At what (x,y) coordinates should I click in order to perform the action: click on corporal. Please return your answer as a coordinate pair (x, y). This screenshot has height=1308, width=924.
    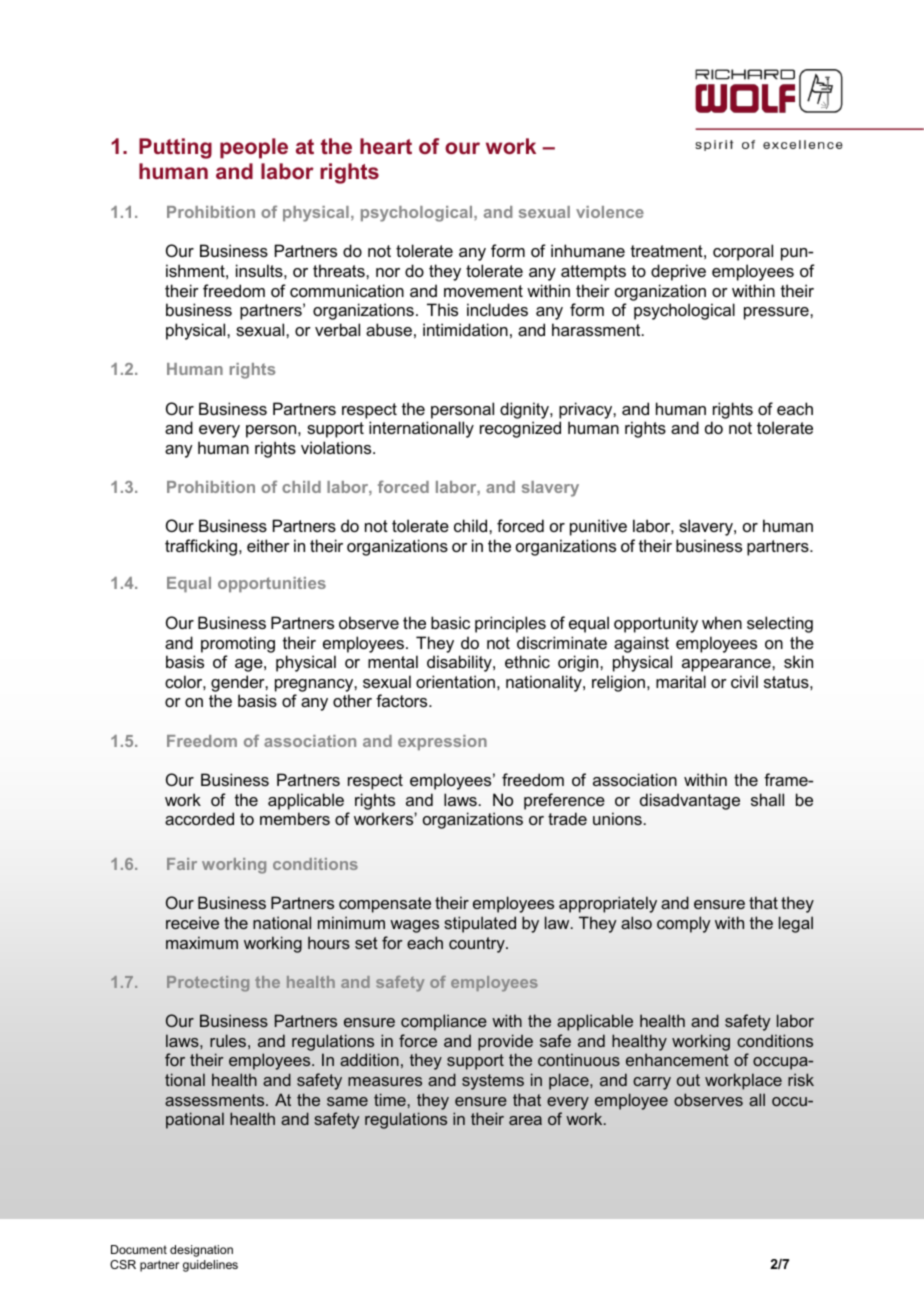
    Looking at the image, I should click on (743, 252).
